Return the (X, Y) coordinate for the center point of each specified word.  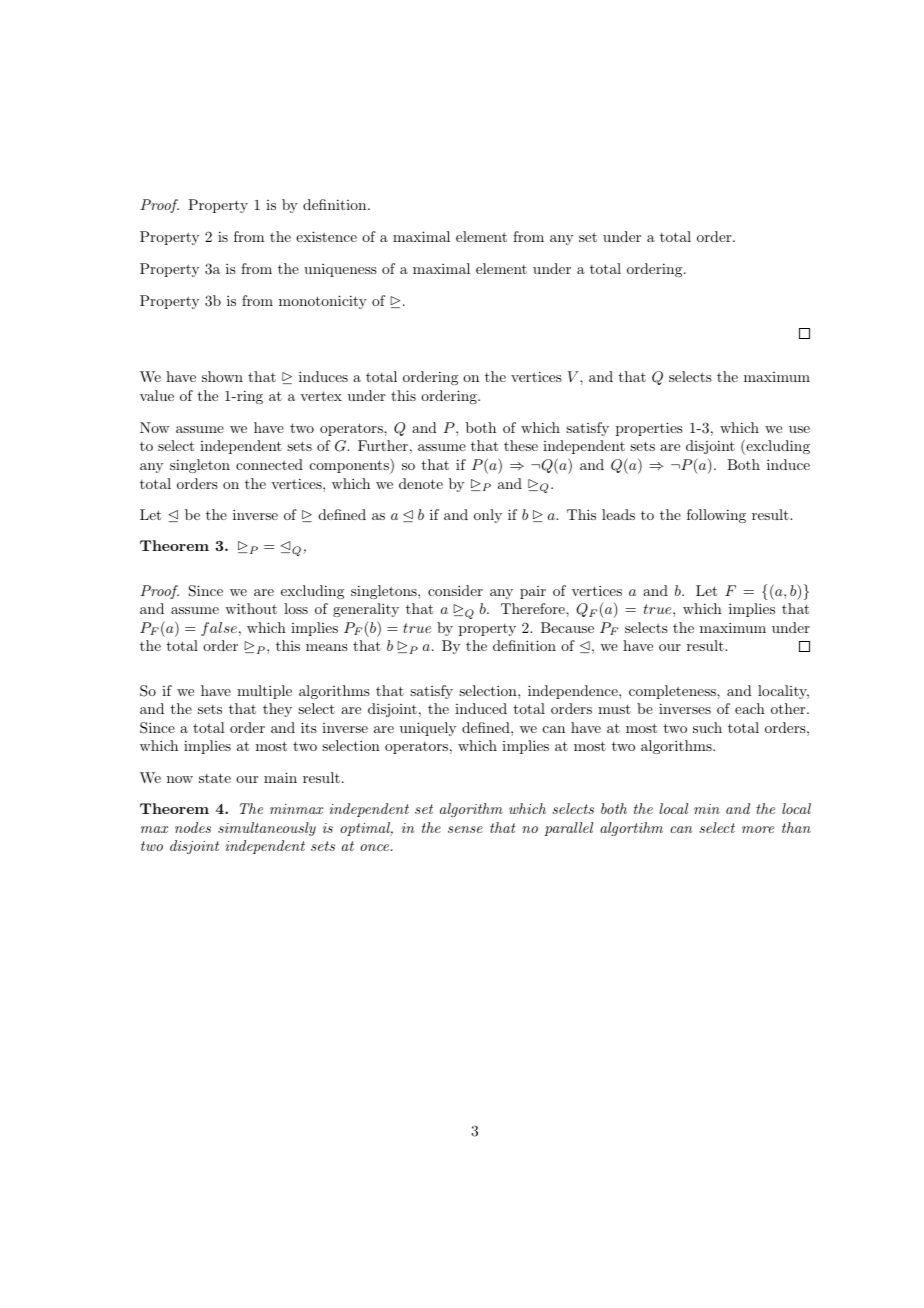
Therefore (534, 608)
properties (649, 429)
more (758, 829)
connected (269, 464)
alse (223, 627)
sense (465, 829)
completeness (673, 692)
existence (326, 236)
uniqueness (340, 270)
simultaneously (267, 829)
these (521, 445)
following (716, 516)
